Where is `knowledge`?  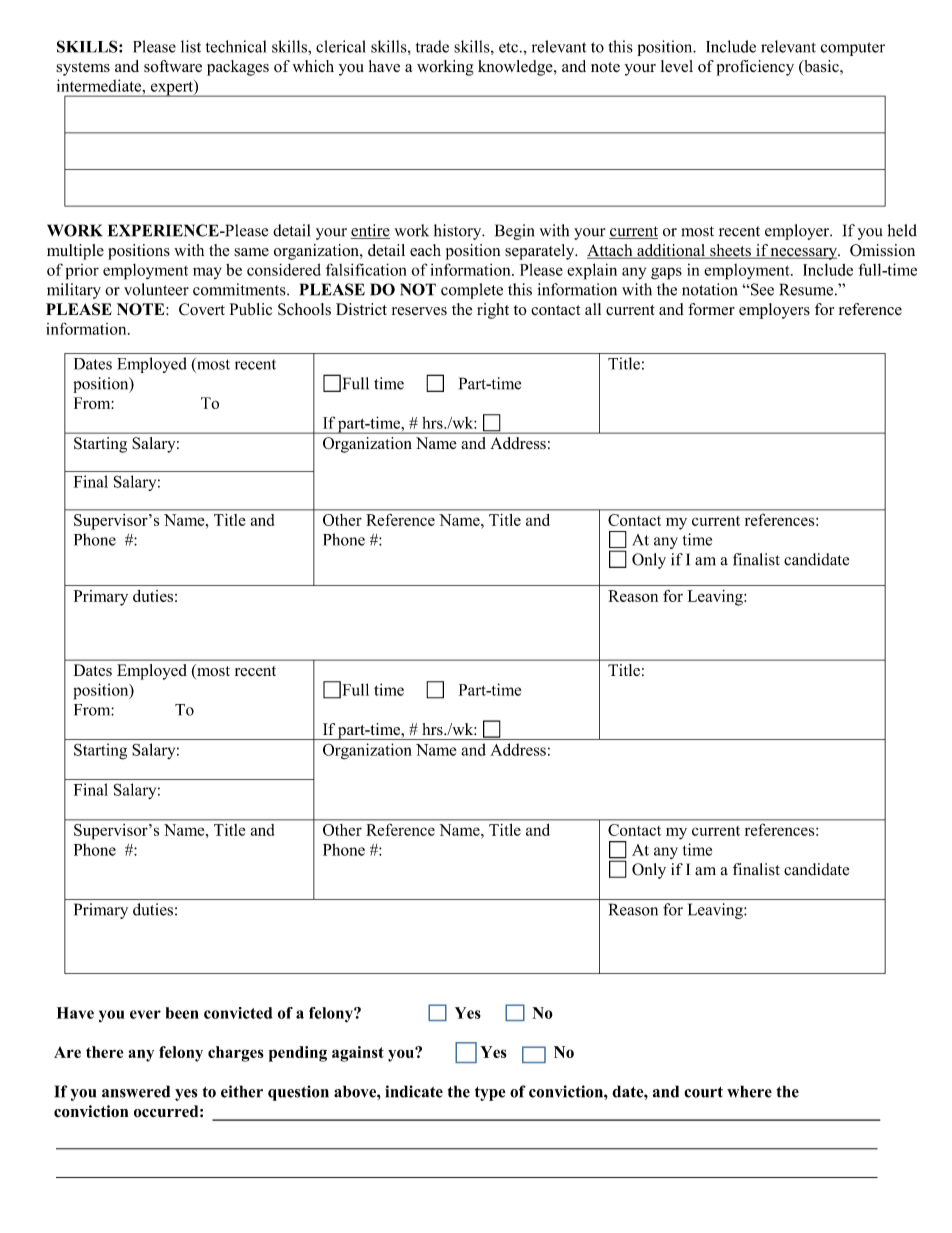 knowledge is located at coordinates (516, 68).
